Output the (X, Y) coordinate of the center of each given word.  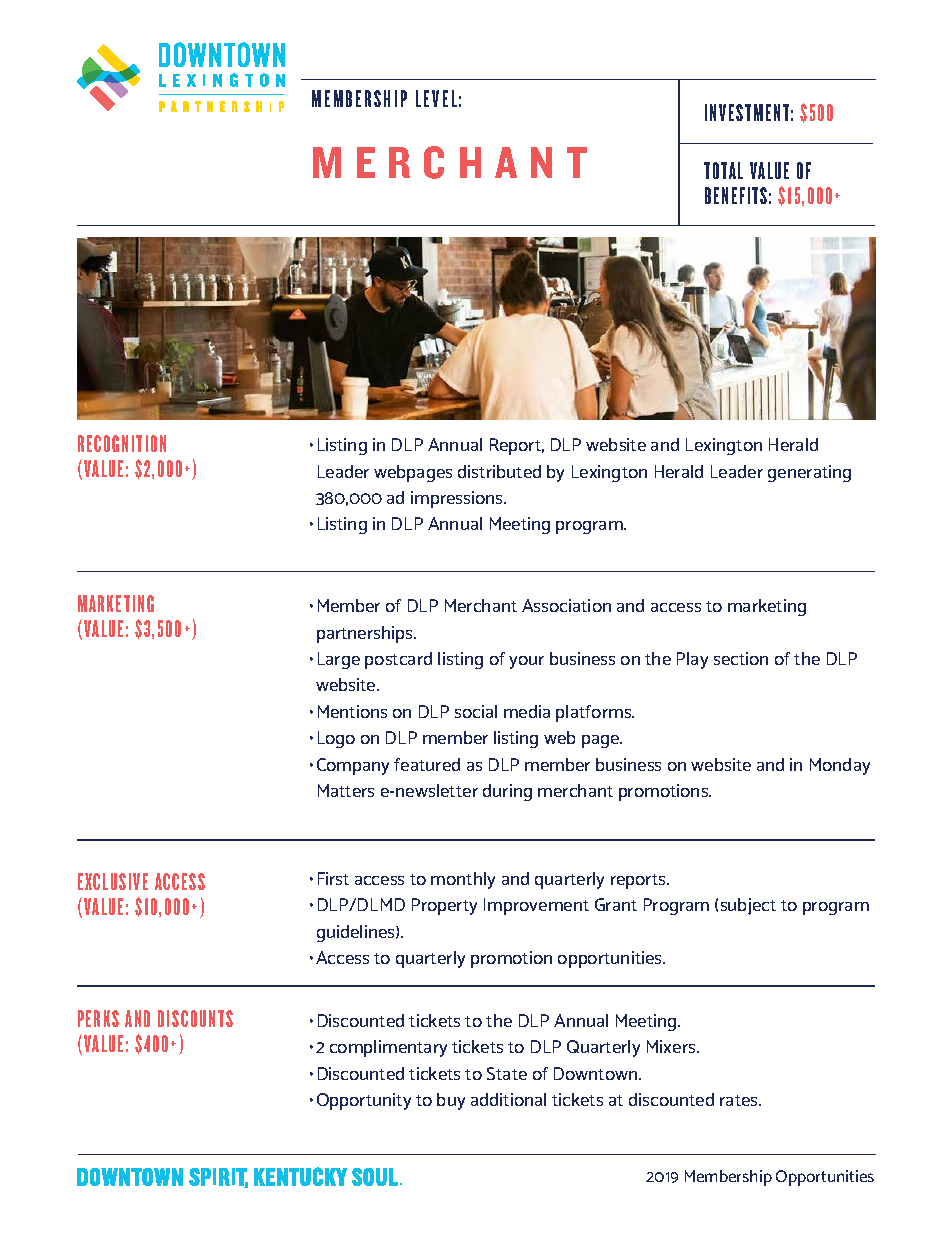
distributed (499, 471)
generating (809, 473)
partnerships (366, 634)
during (507, 792)
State (507, 1073)
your (526, 662)
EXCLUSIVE (113, 881)
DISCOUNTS (195, 1018)
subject (748, 906)
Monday (840, 766)
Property (444, 906)
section (741, 658)
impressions (458, 499)
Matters (346, 790)
